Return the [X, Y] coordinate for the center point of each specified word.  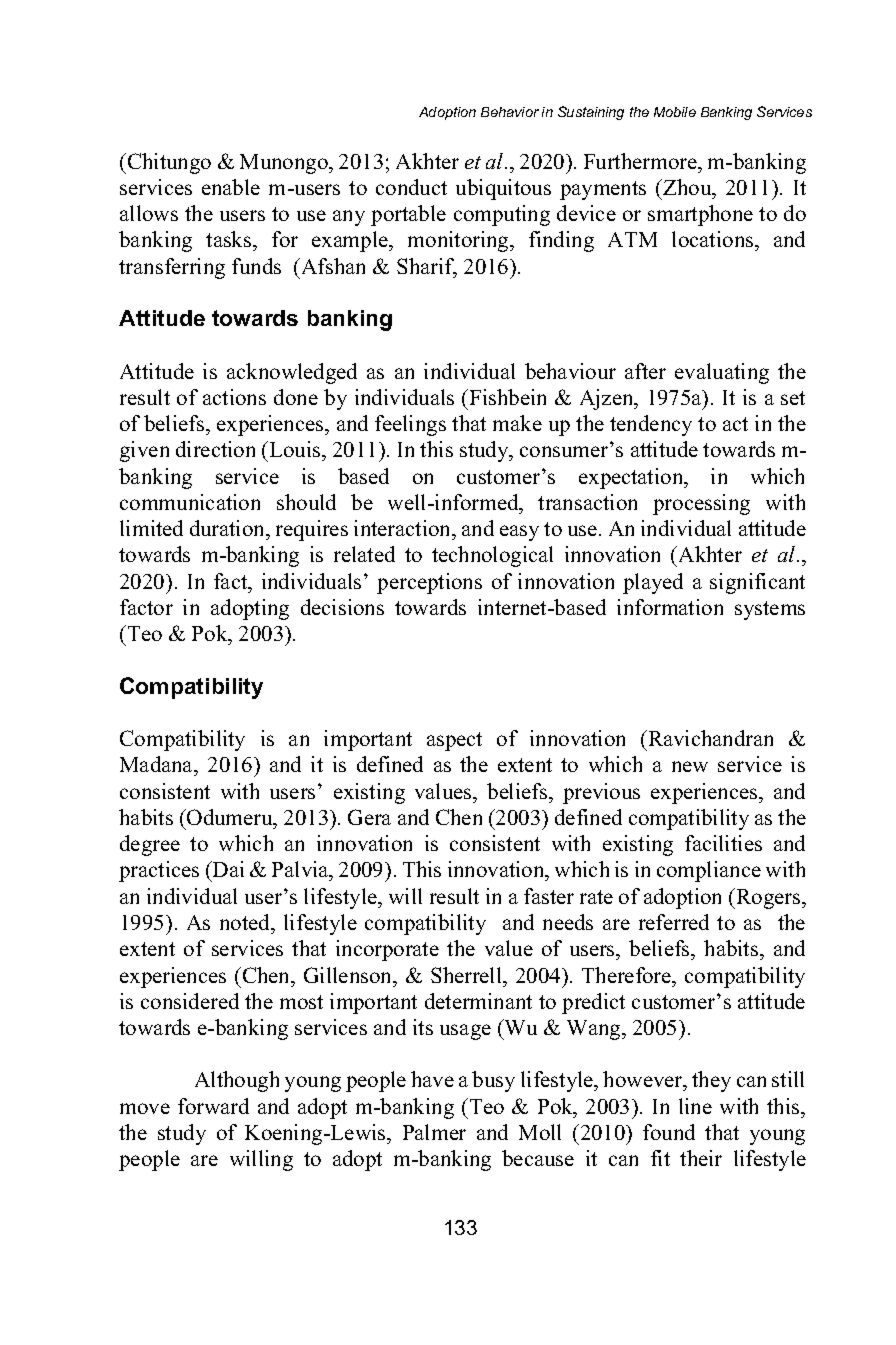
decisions [342, 607]
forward [213, 1106]
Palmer [434, 1132]
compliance [709, 871]
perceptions [429, 583]
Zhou [687, 187]
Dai [227, 869]
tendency [651, 425]
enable [231, 187]
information [670, 607]
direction [215, 449]
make [517, 423]
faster [549, 896]
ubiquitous [503, 189]
